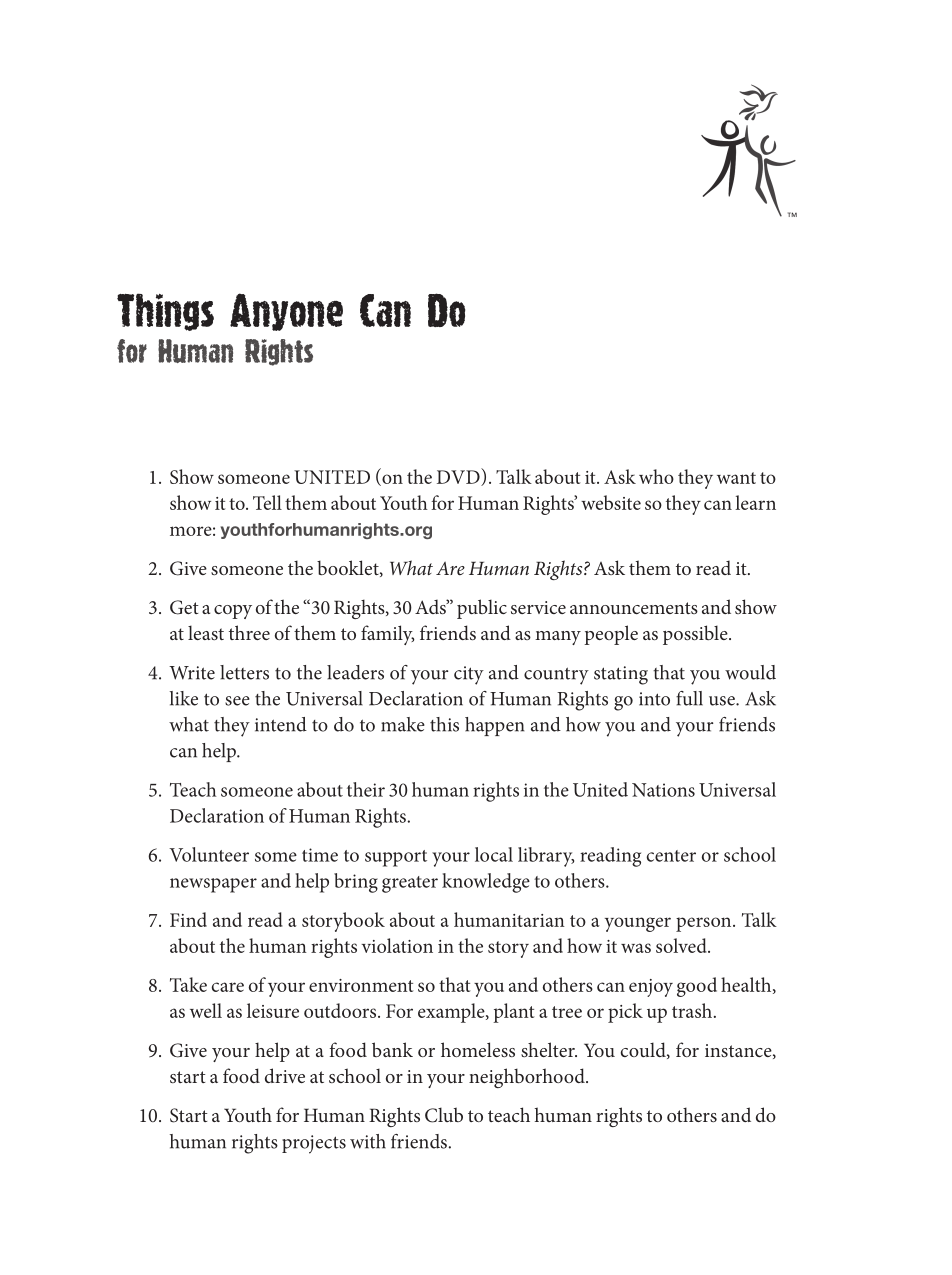 This screenshot has width=952, height=1275. What do you see at coordinates (237, 701) in the screenshot?
I see `see` at bounding box center [237, 701].
